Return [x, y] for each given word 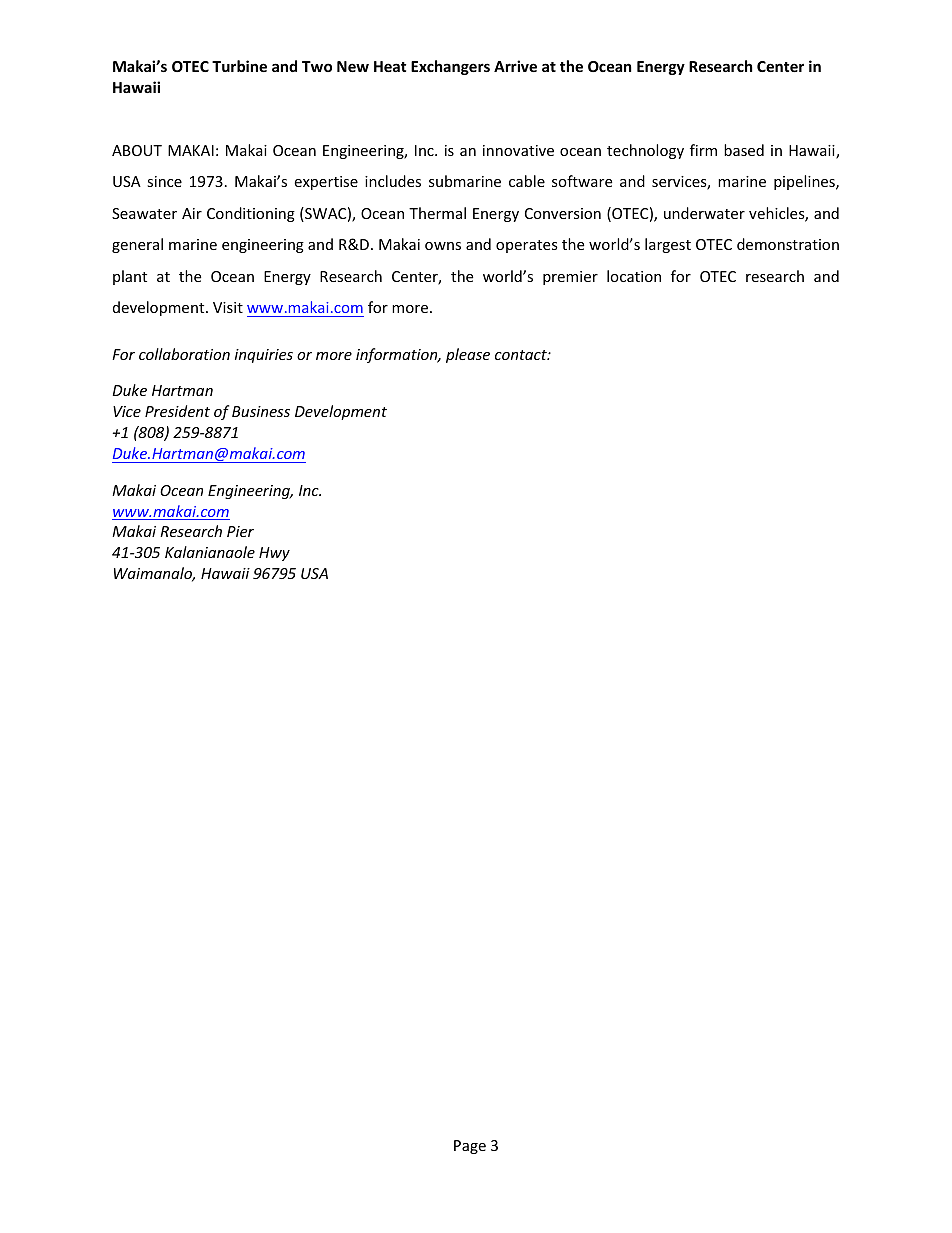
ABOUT [137, 150]
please [468, 355]
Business [261, 411]
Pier [240, 531]
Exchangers [450, 67]
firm [703, 150]
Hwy [274, 554]
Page [470, 1147]
